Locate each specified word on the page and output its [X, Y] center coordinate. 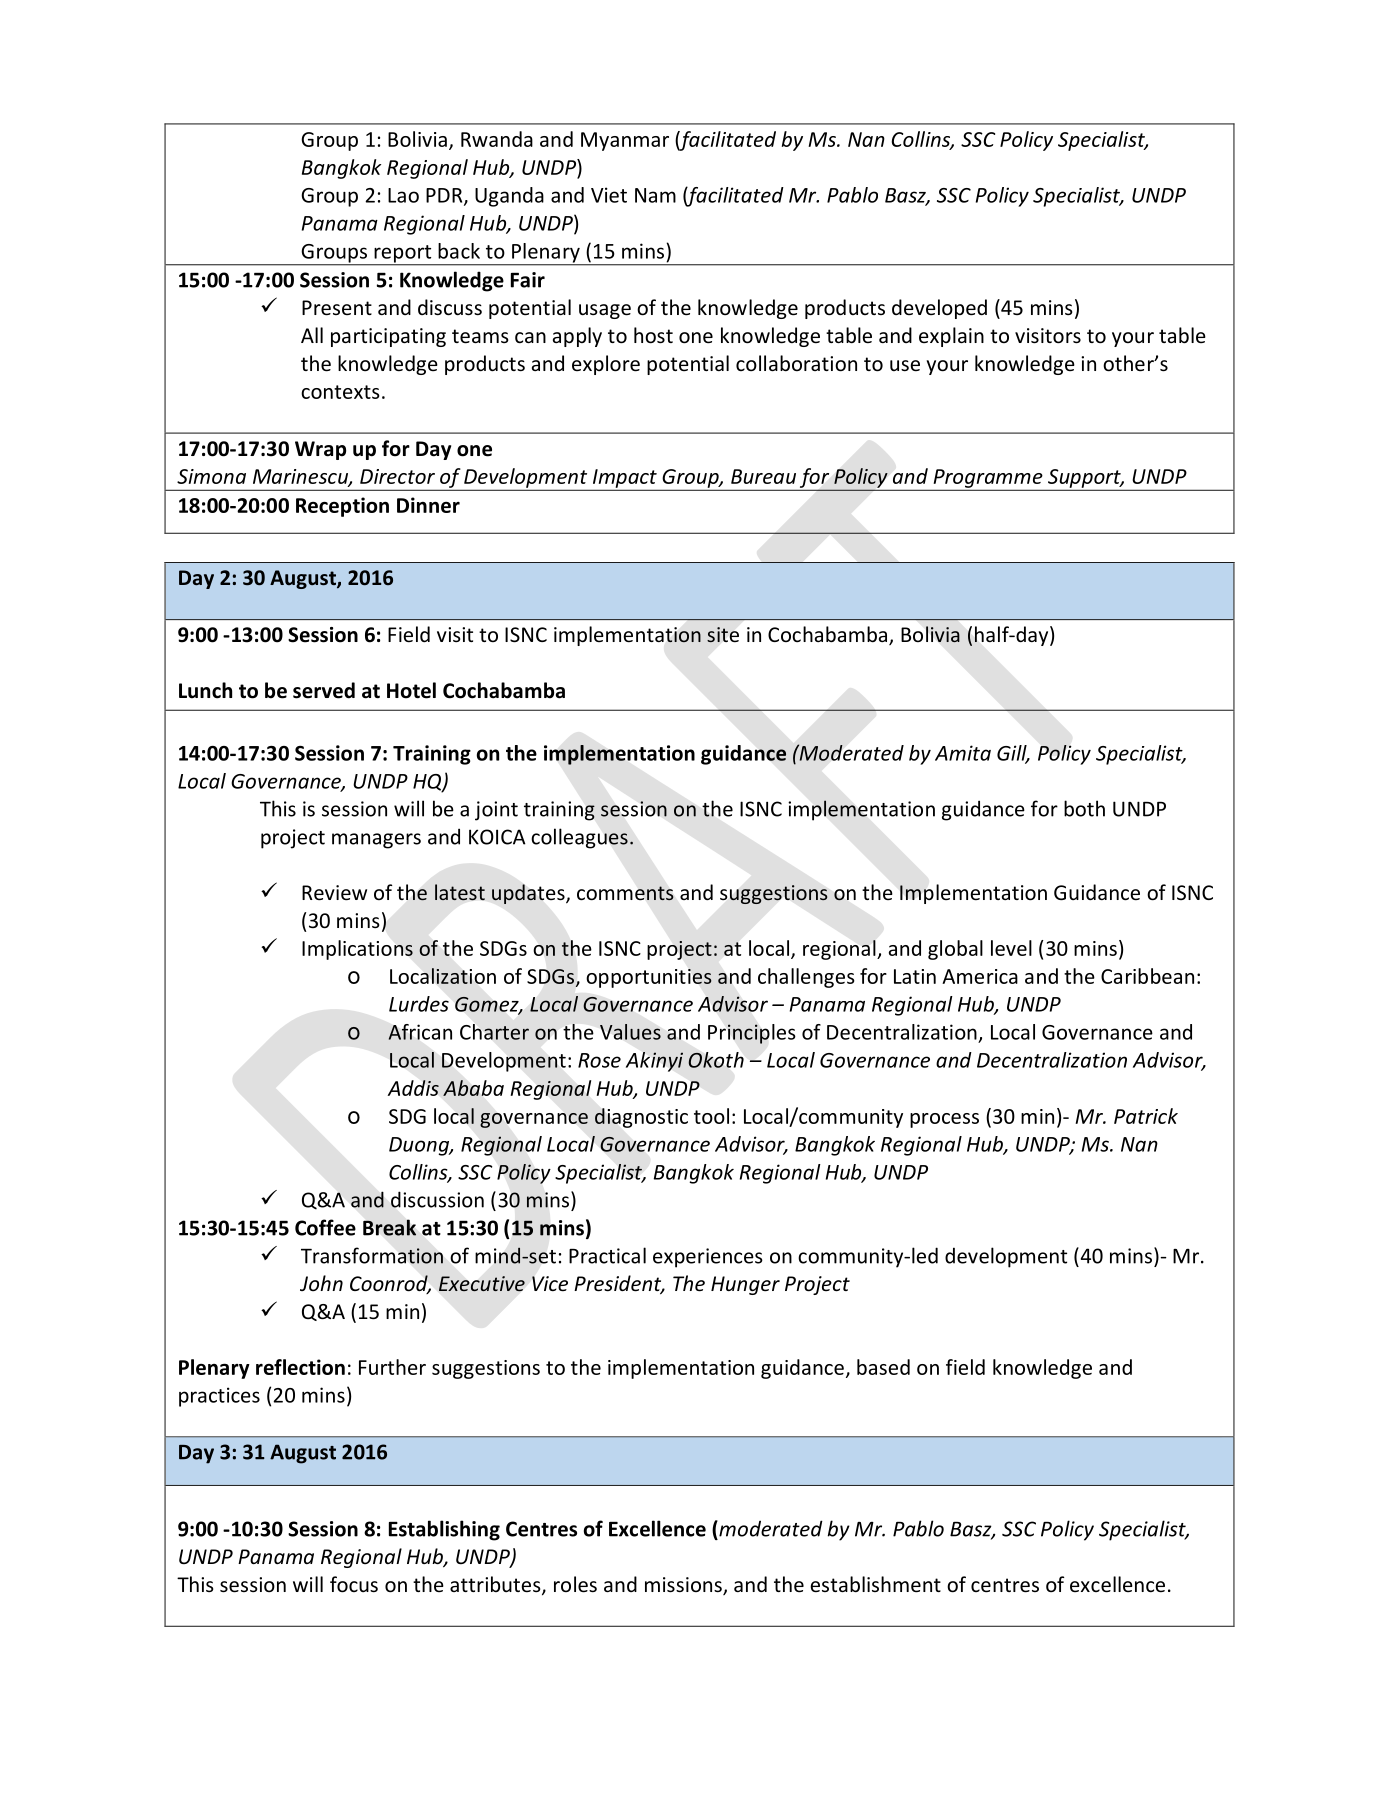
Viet [609, 195]
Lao [403, 195]
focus [354, 1584]
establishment [875, 1584]
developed [939, 309]
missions [684, 1586]
